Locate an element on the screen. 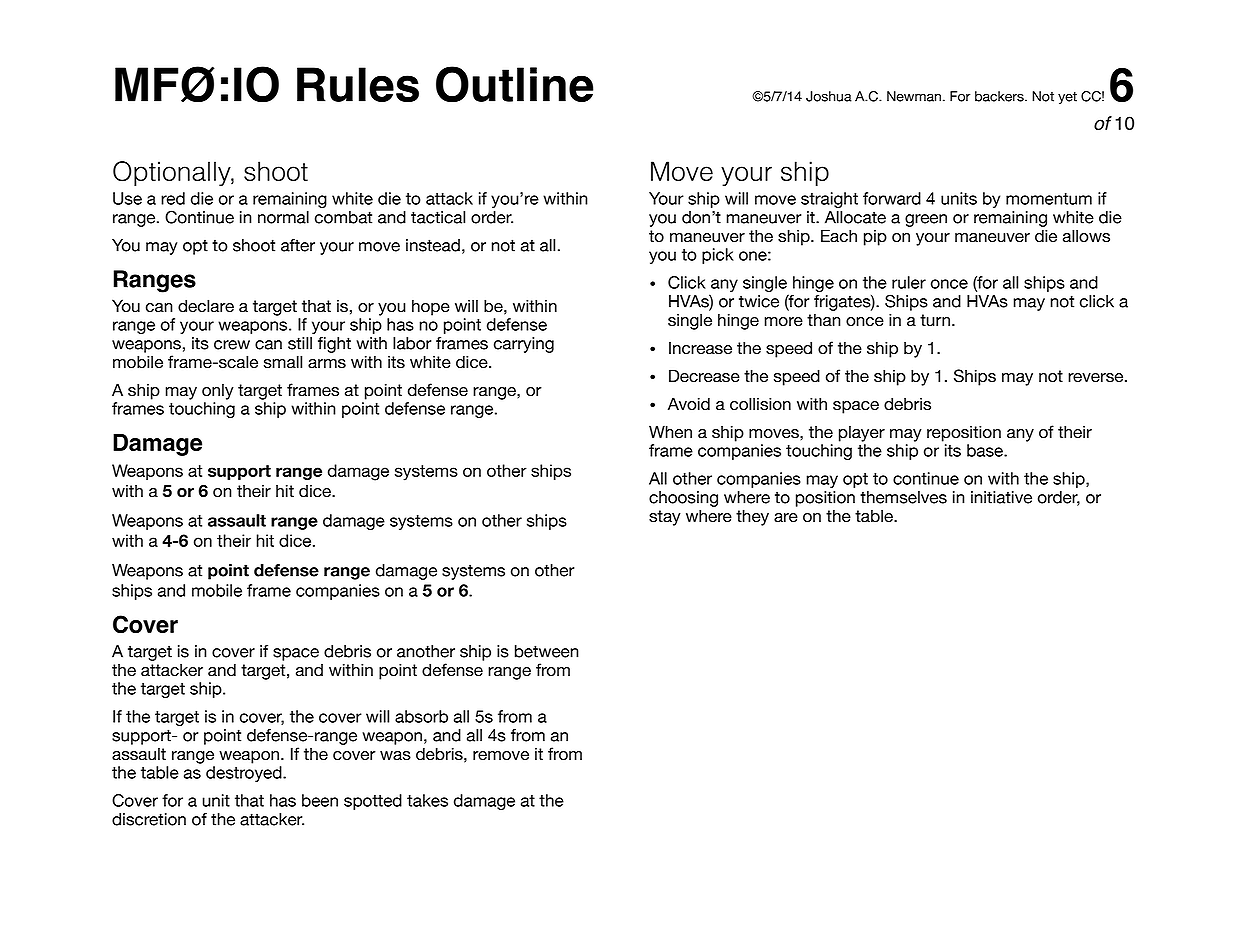 This screenshot has height=952, width=1233. Outline is located at coordinates (514, 84).
